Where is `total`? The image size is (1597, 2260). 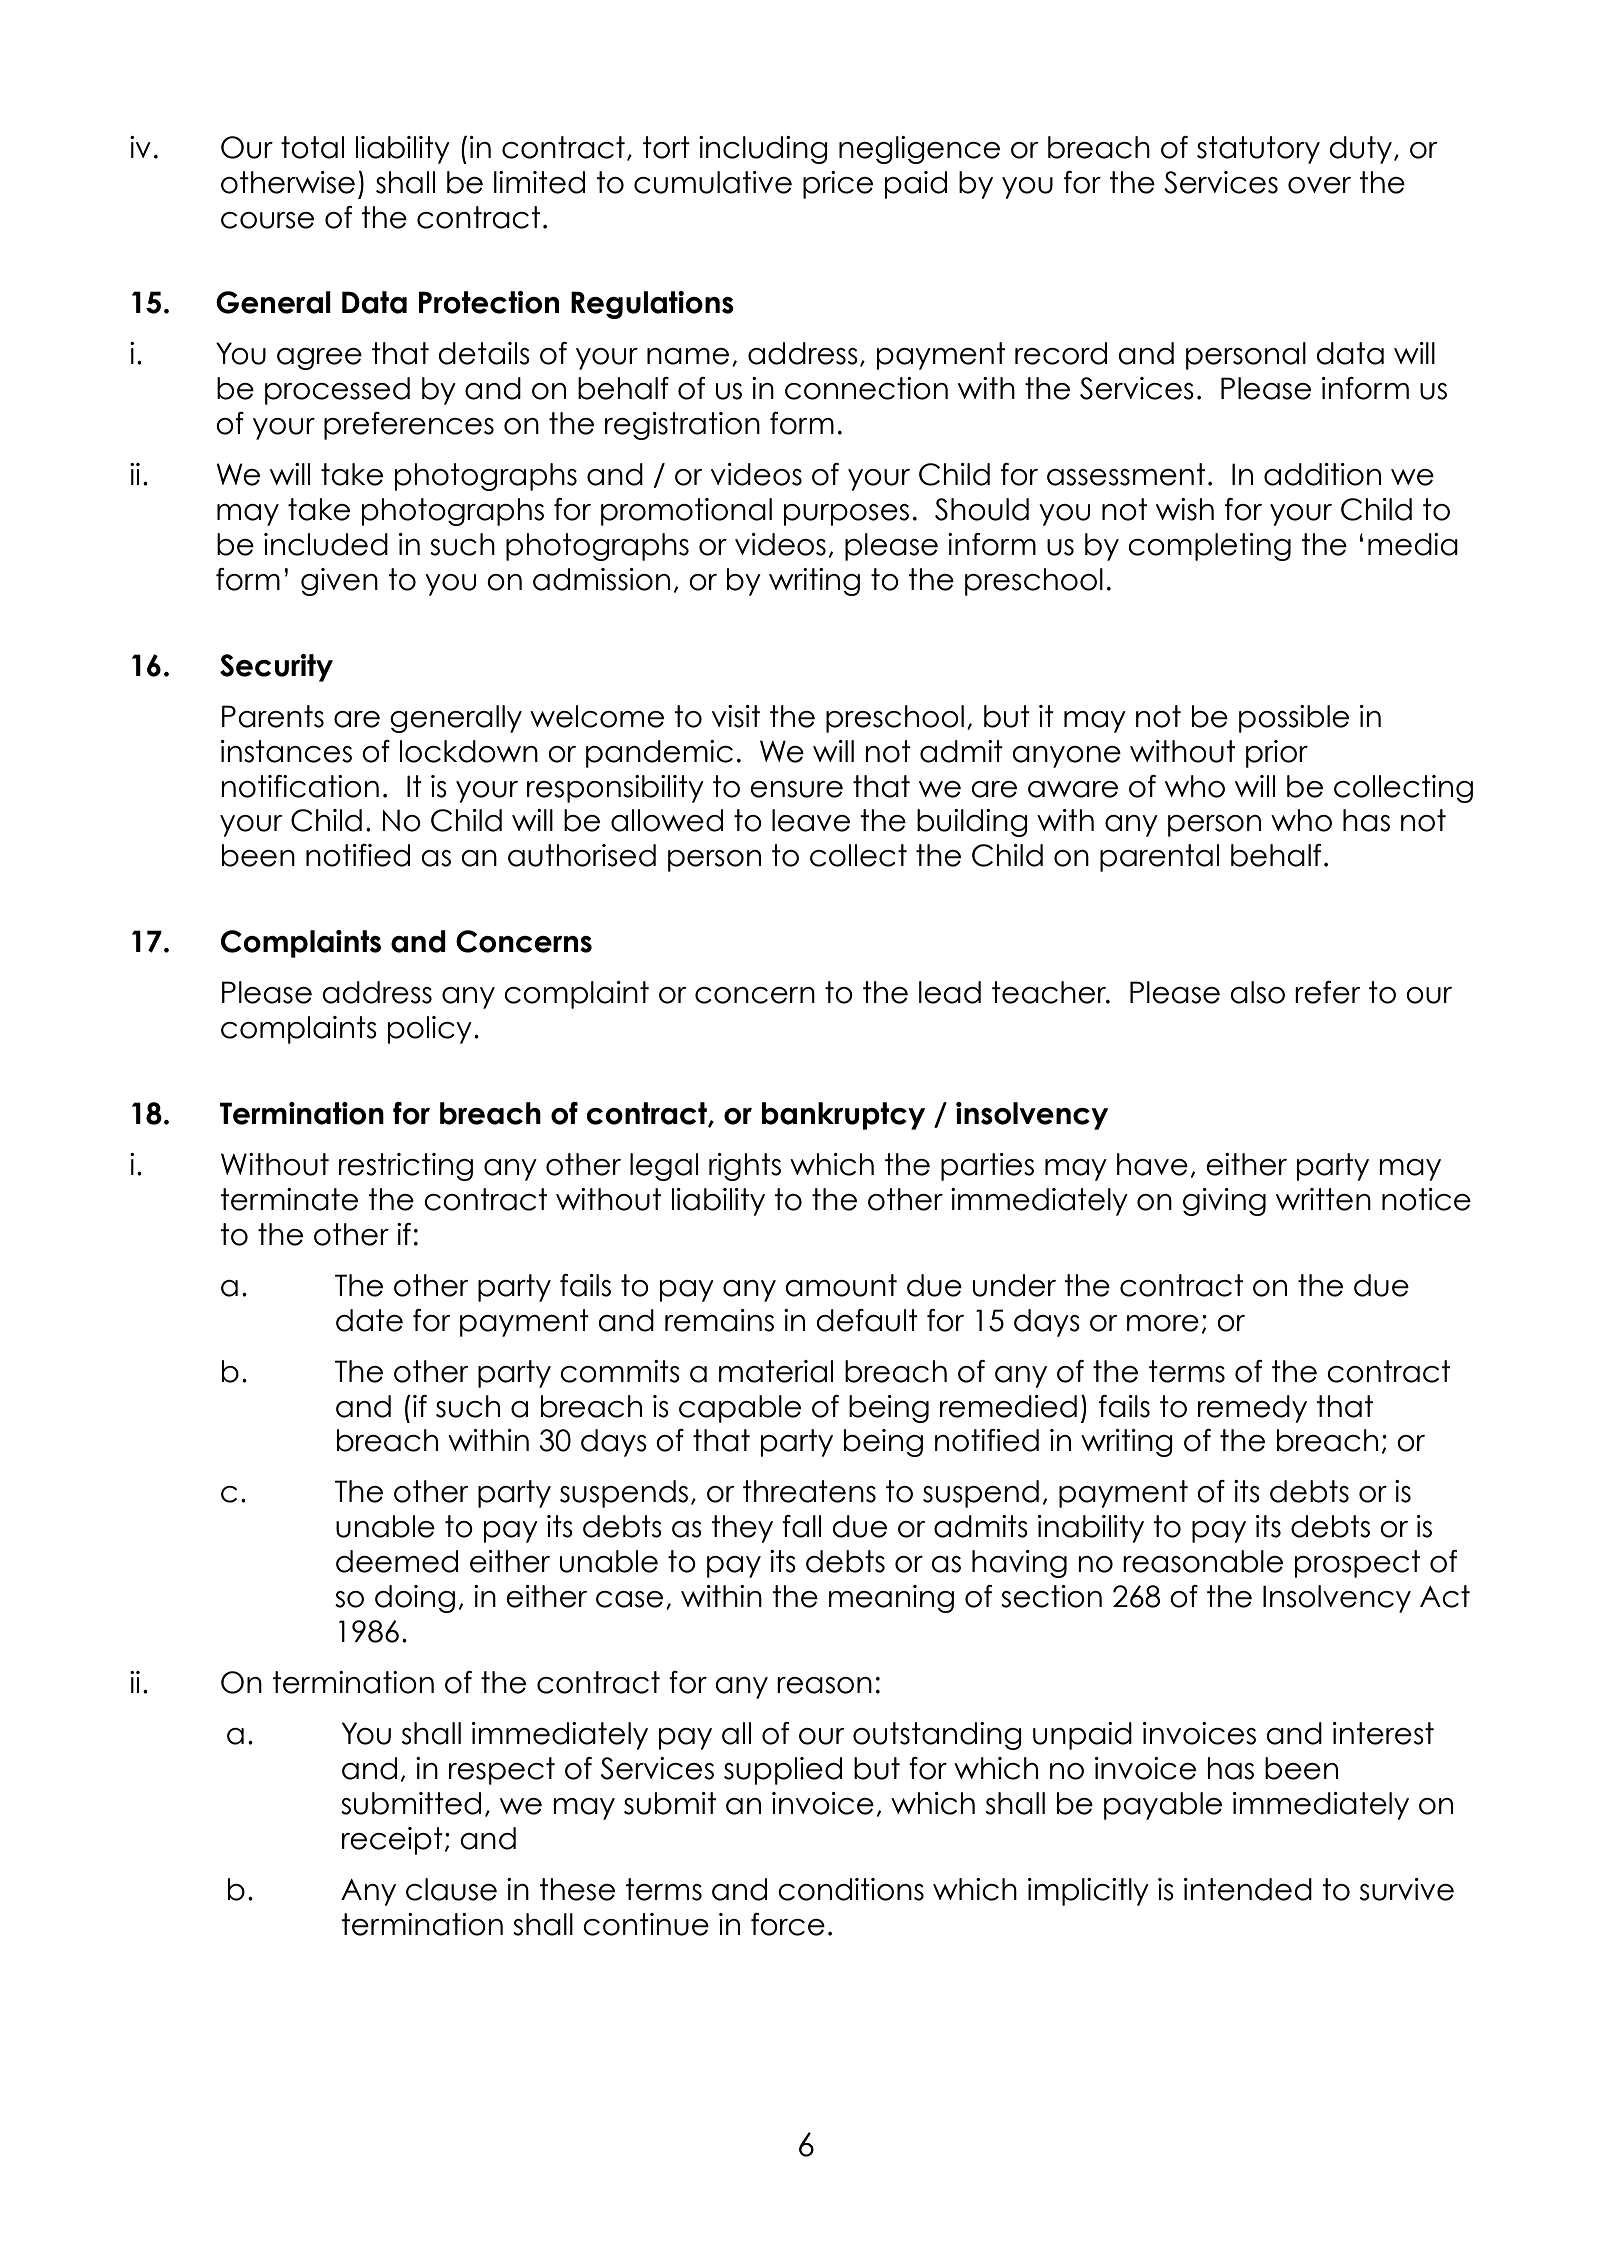 total is located at coordinates (312, 147).
